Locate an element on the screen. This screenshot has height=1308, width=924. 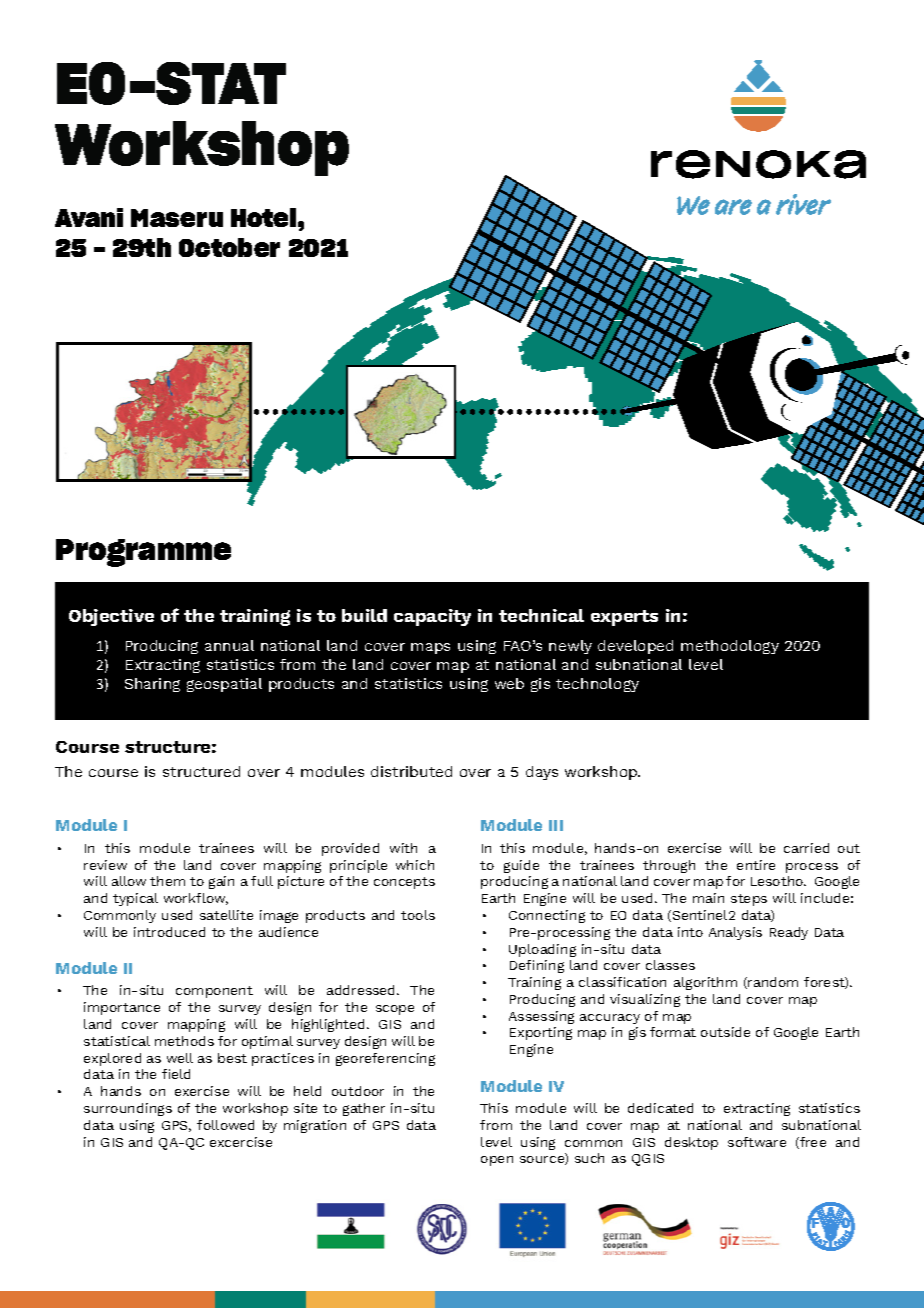
web is located at coordinates (509, 683).
